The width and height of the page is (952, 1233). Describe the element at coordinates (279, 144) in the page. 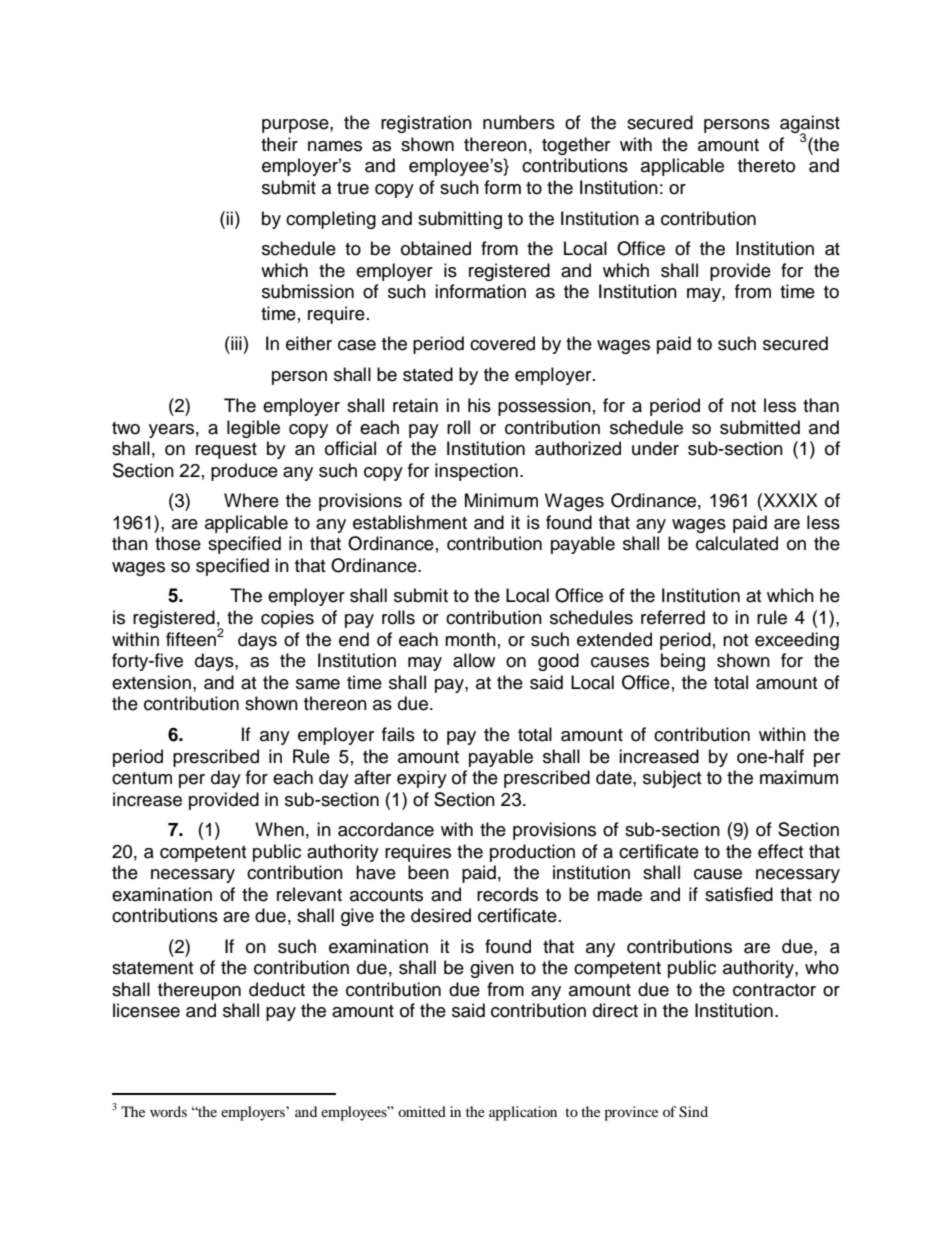

I see `their` at that location.
